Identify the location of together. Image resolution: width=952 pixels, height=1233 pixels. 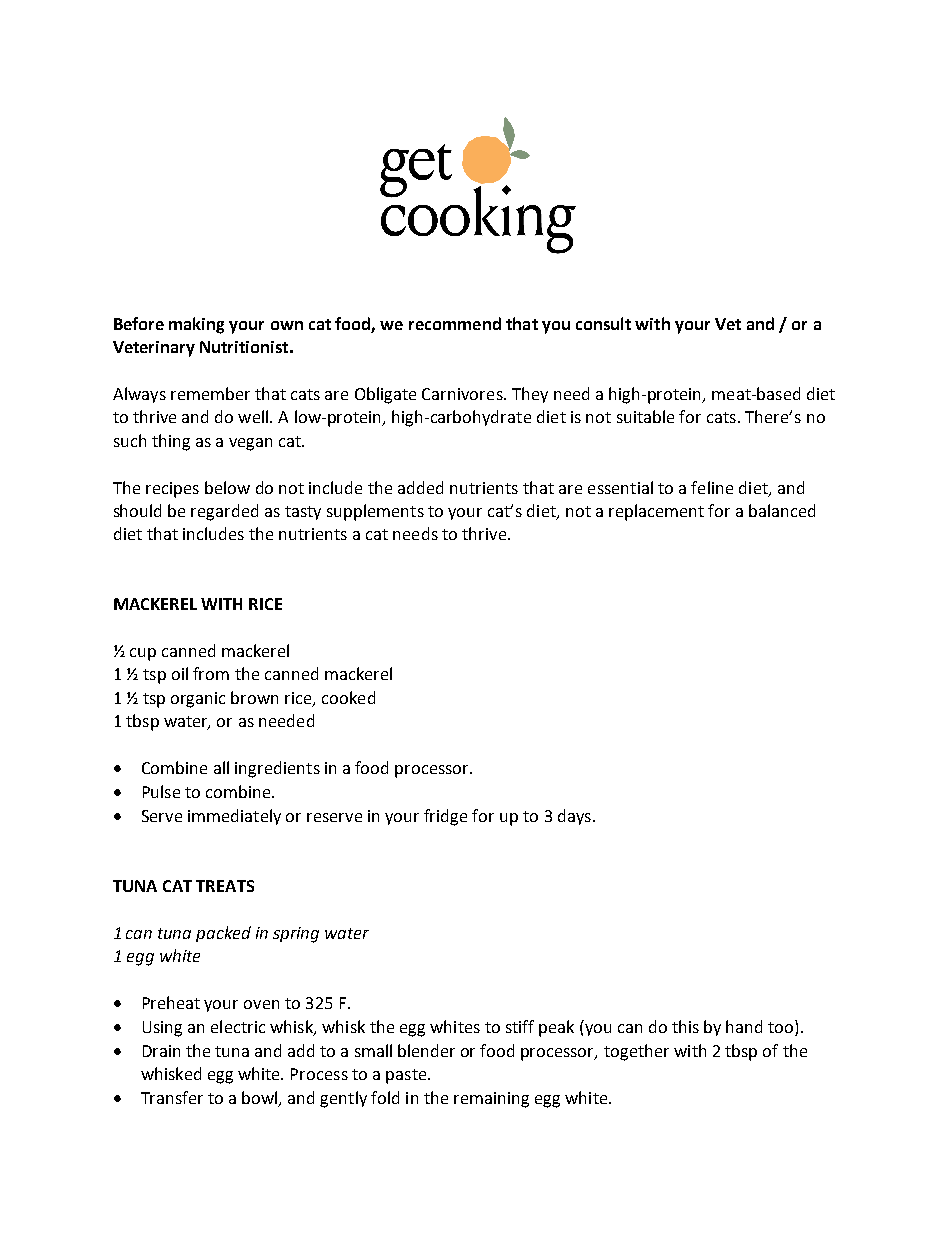
(636, 1052).
